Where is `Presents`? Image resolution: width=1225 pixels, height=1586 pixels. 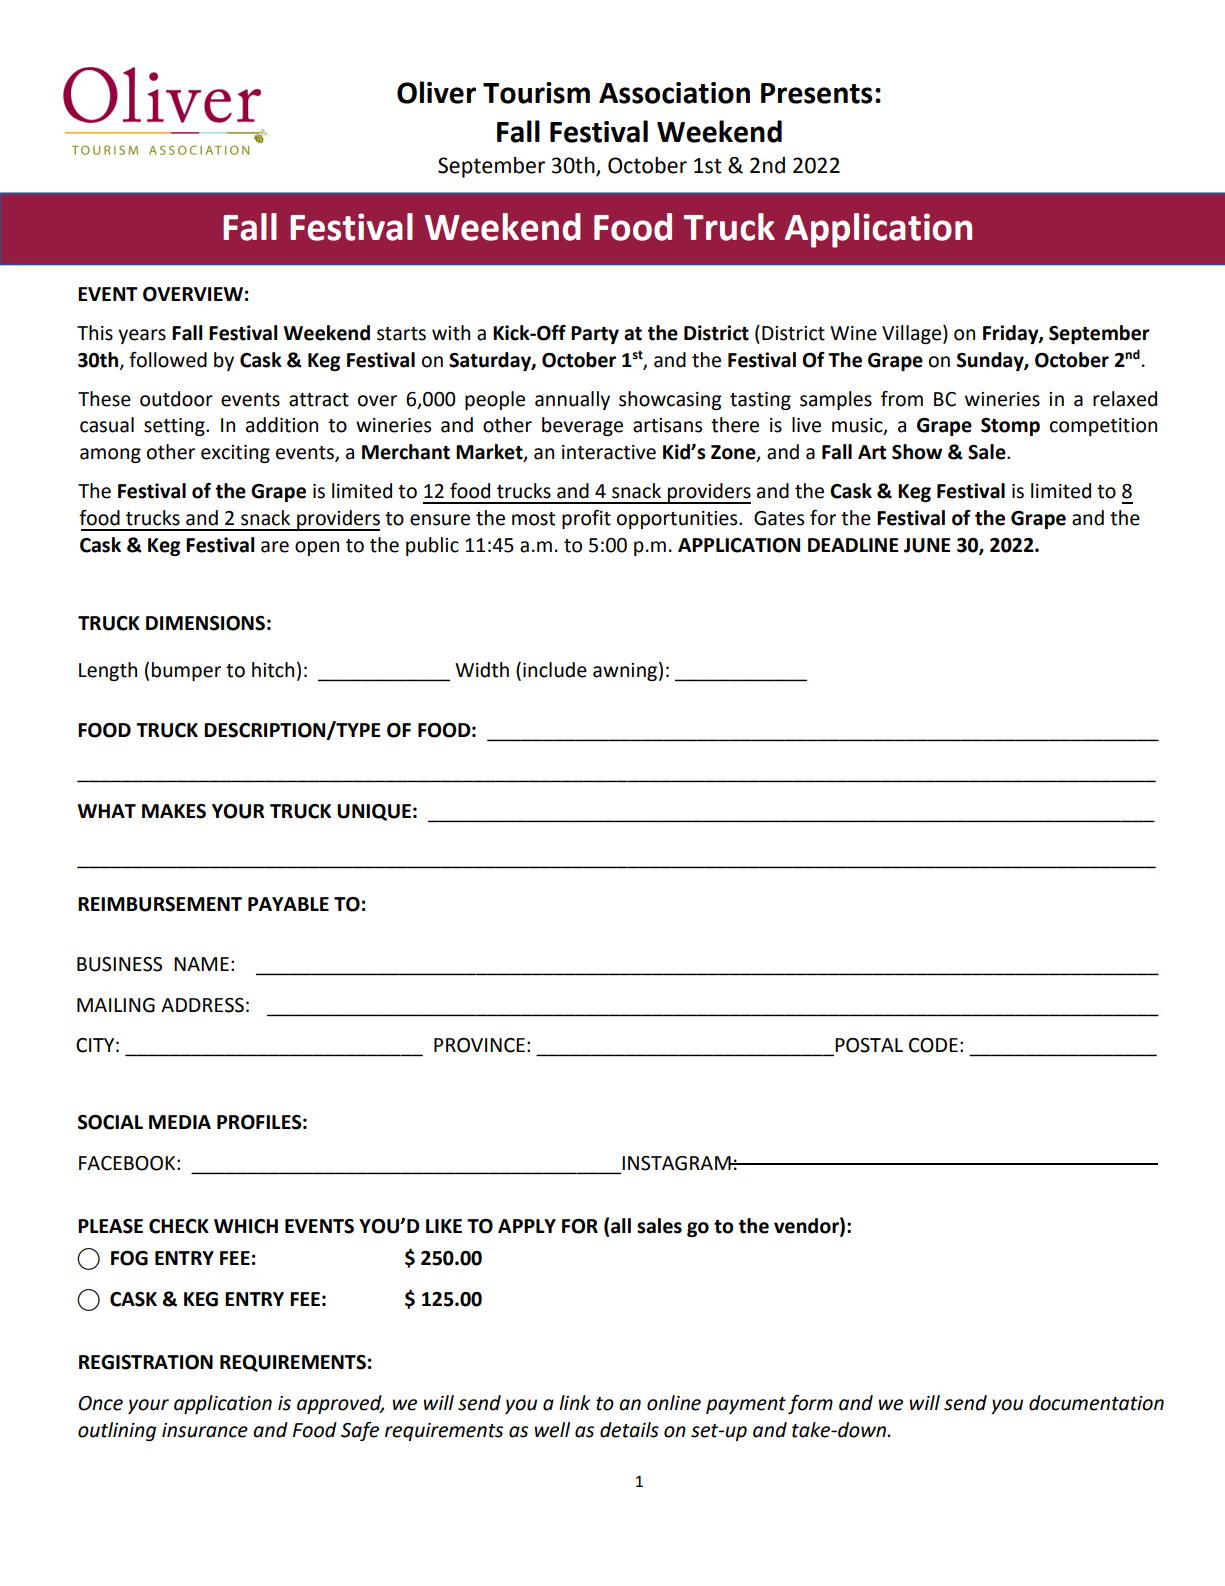
Presents is located at coordinates (817, 93).
